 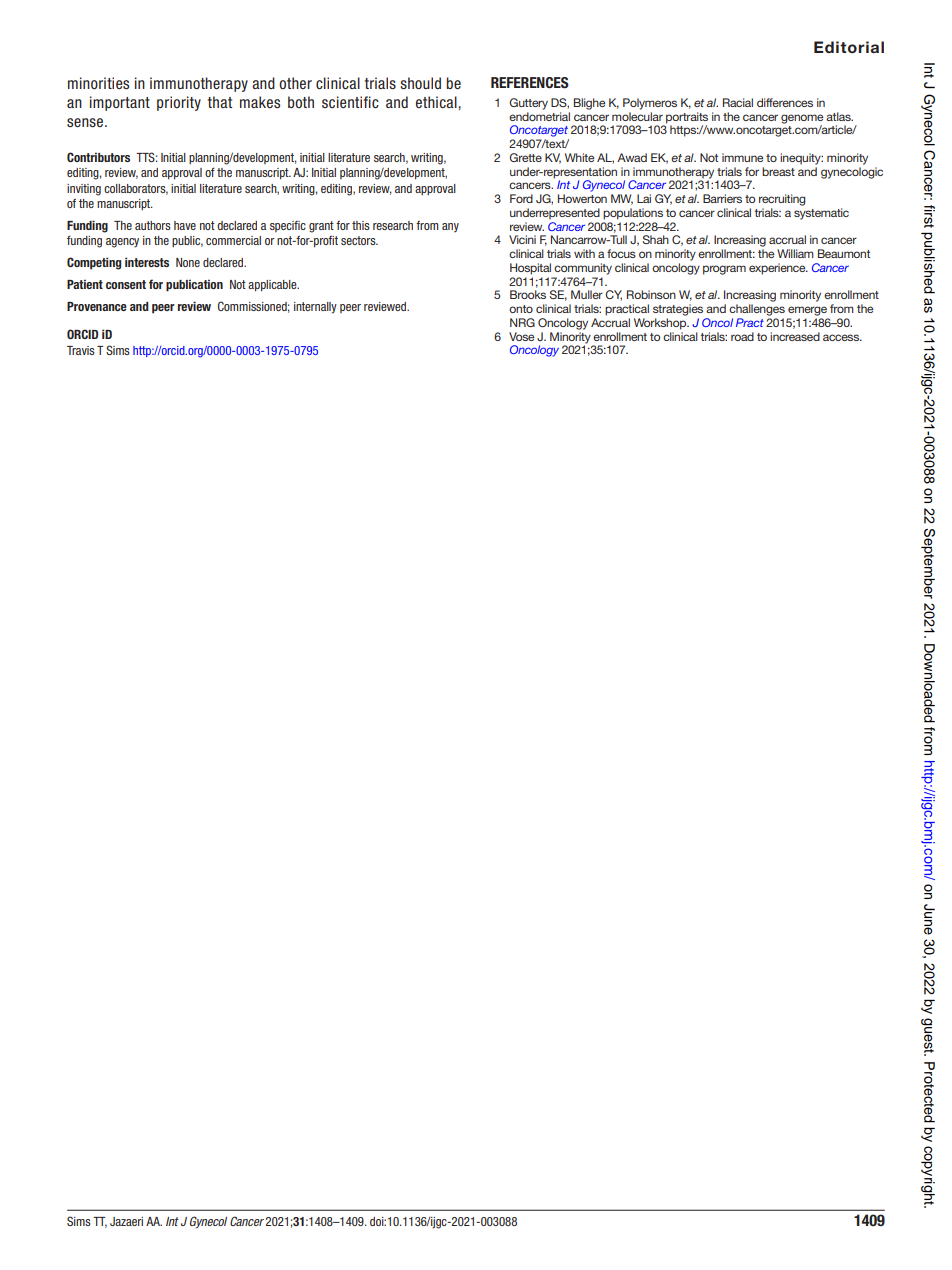 What do you see at coordinates (98, 83) in the screenshot?
I see `minorities` at bounding box center [98, 83].
